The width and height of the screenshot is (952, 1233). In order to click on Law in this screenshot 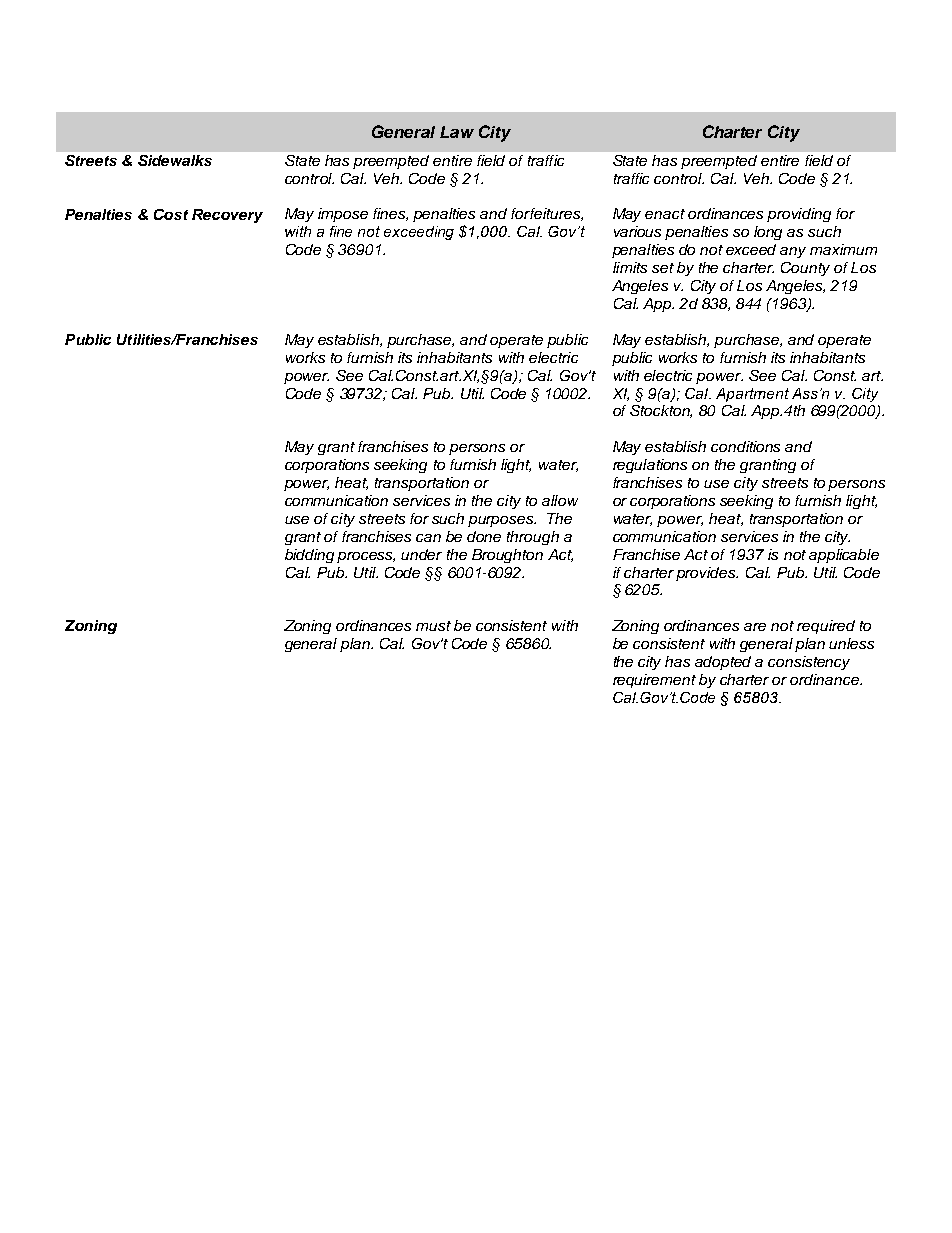, I will do `click(457, 132)`.
